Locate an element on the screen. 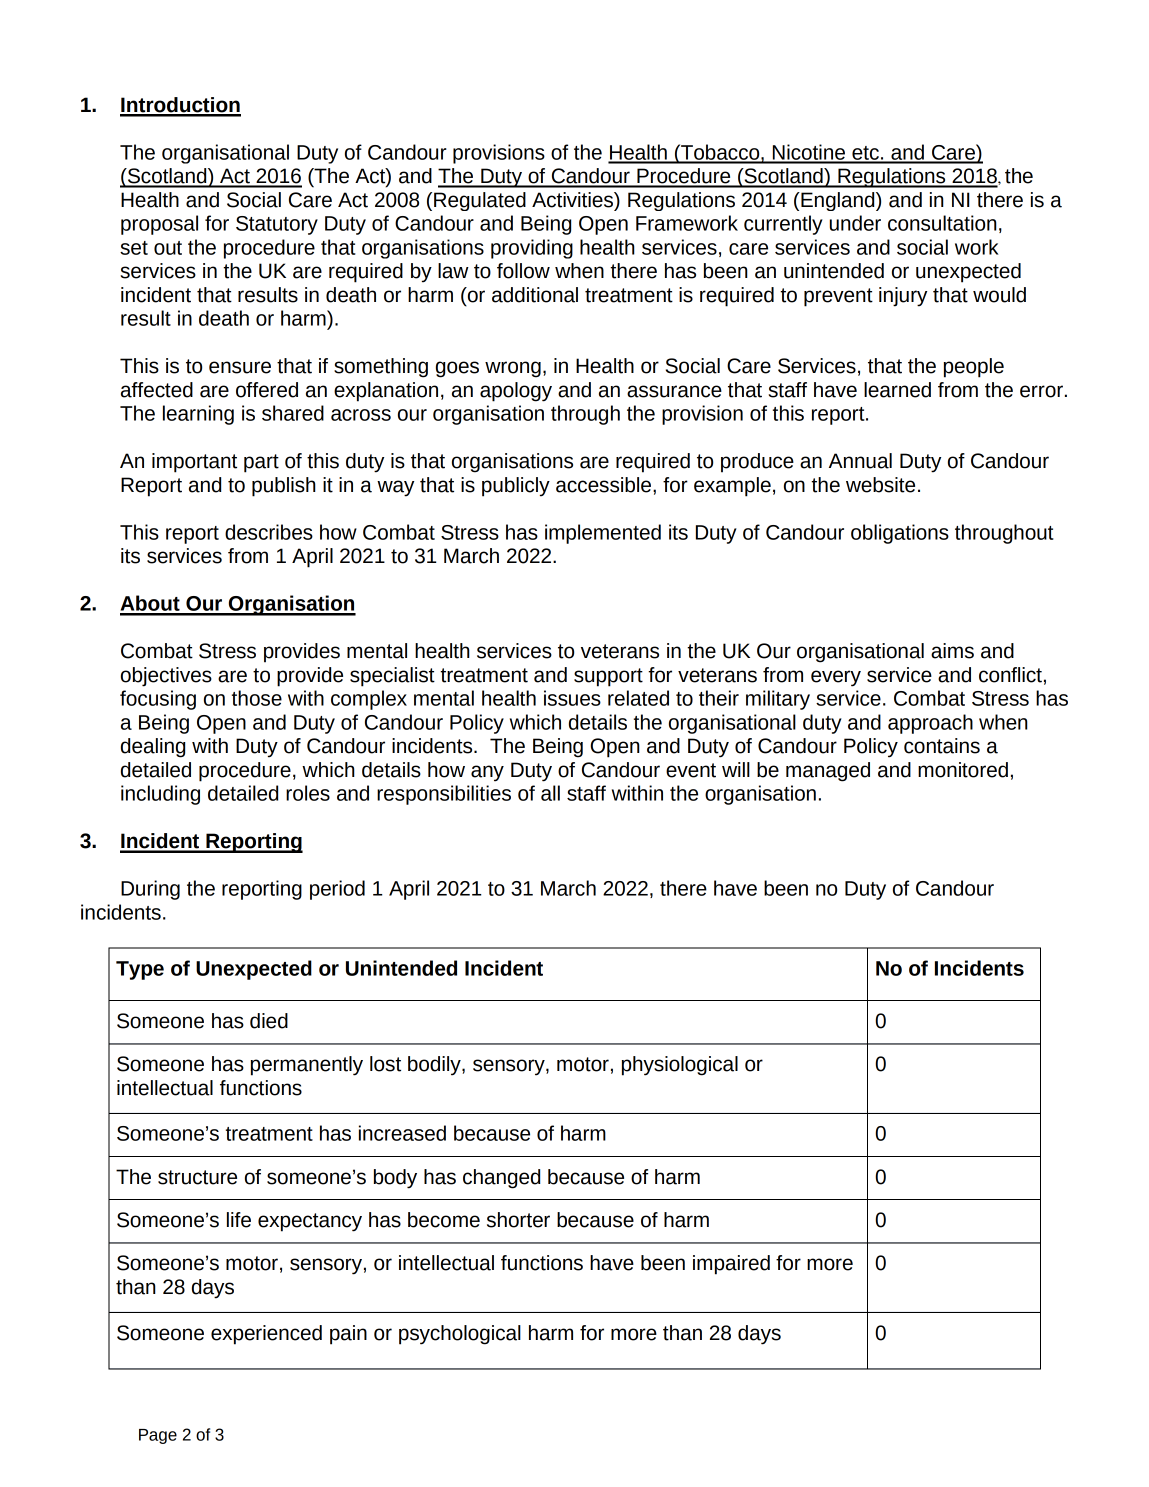 The image size is (1149, 1487). consultation is located at coordinates (942, 223).
